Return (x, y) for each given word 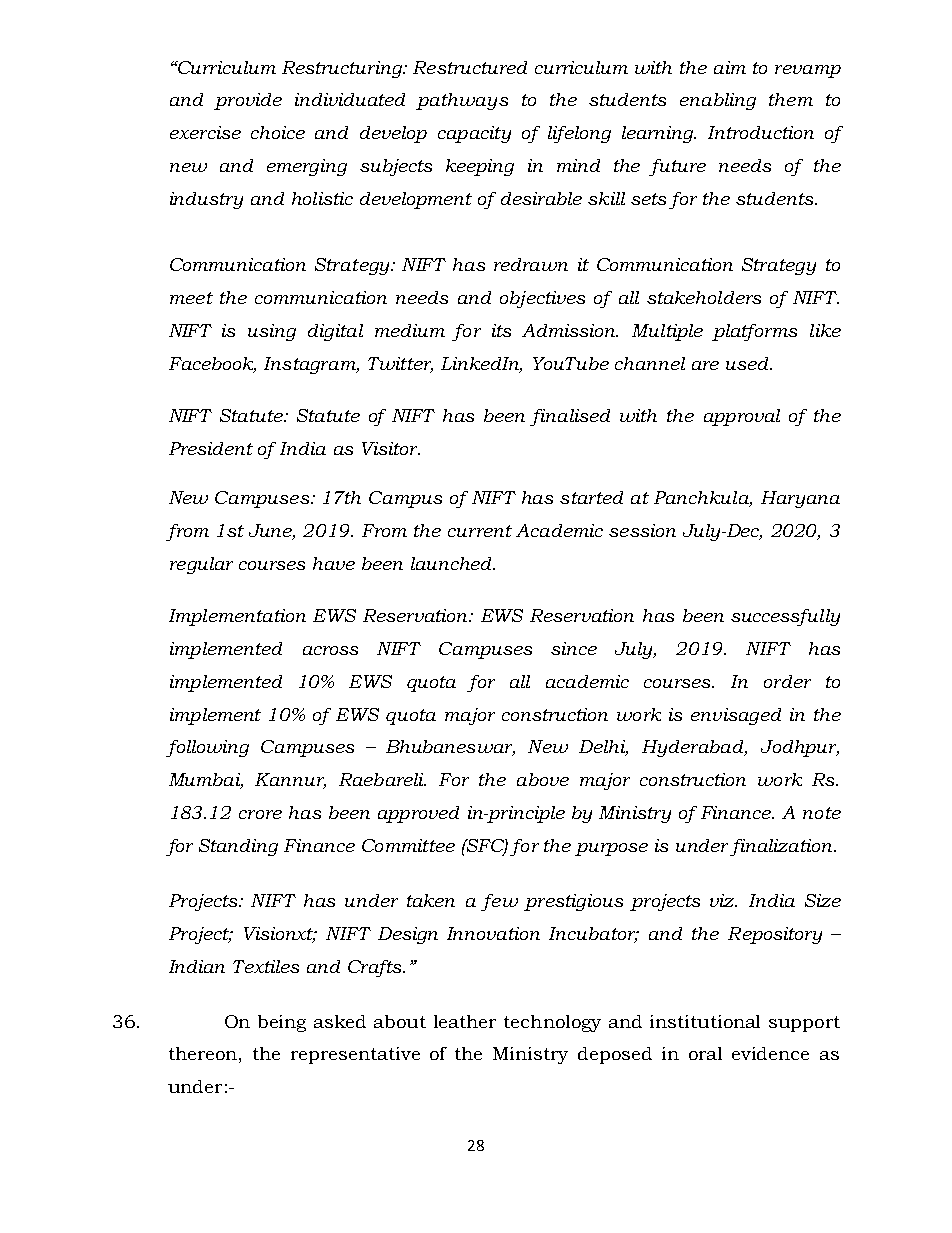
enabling (718, 101)
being (282, 1023)
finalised (570, 417)
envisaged (736, 716)
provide (248, 101)
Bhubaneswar (450, 748)
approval (742, 417)
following (207, 748)
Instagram (311, 365)
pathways (462, 101)
